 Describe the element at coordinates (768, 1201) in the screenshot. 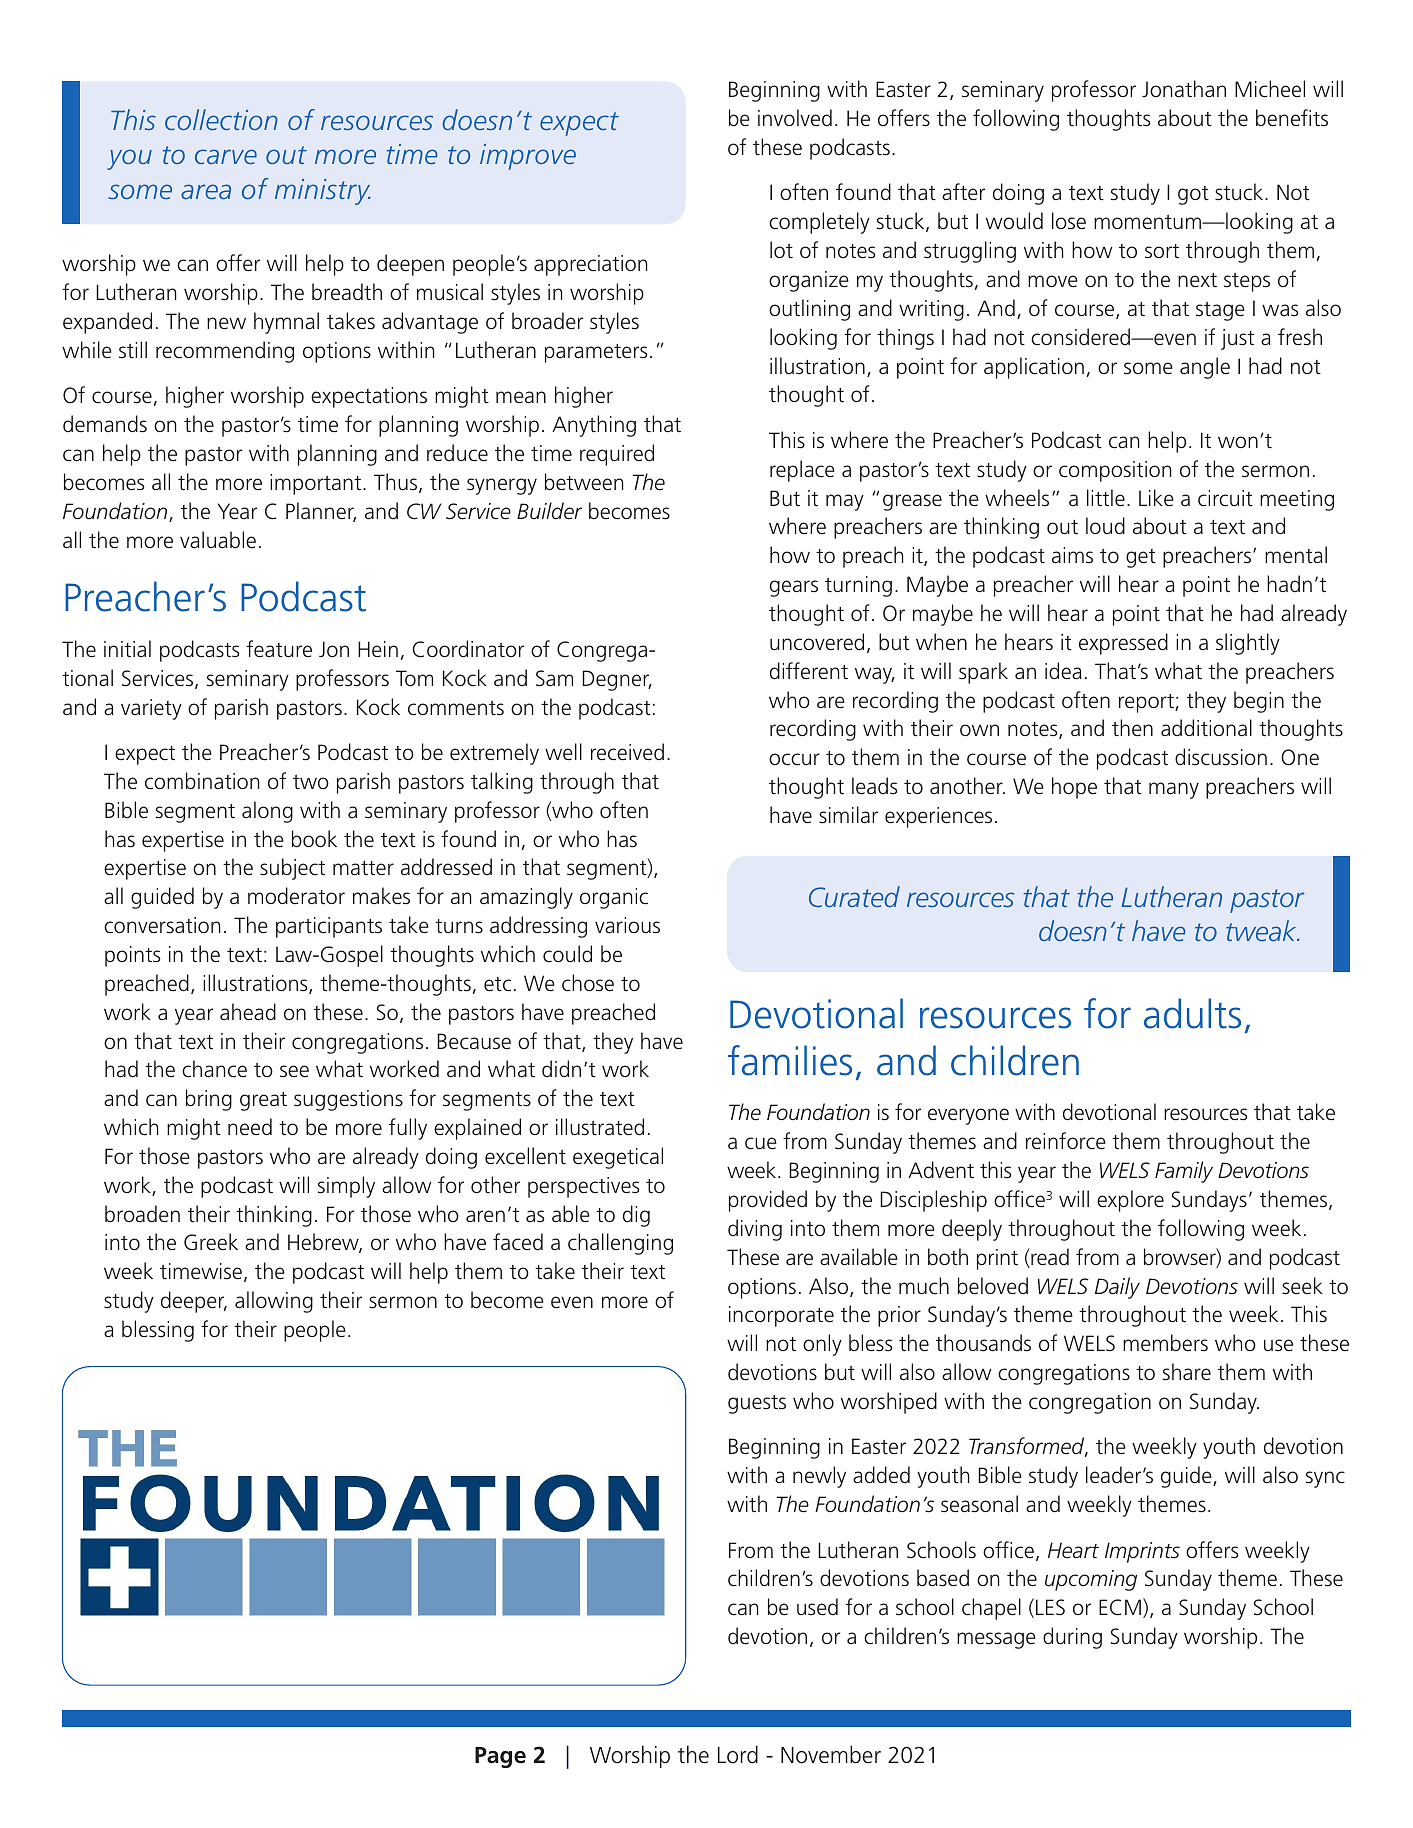

I see `provided` at that location.
